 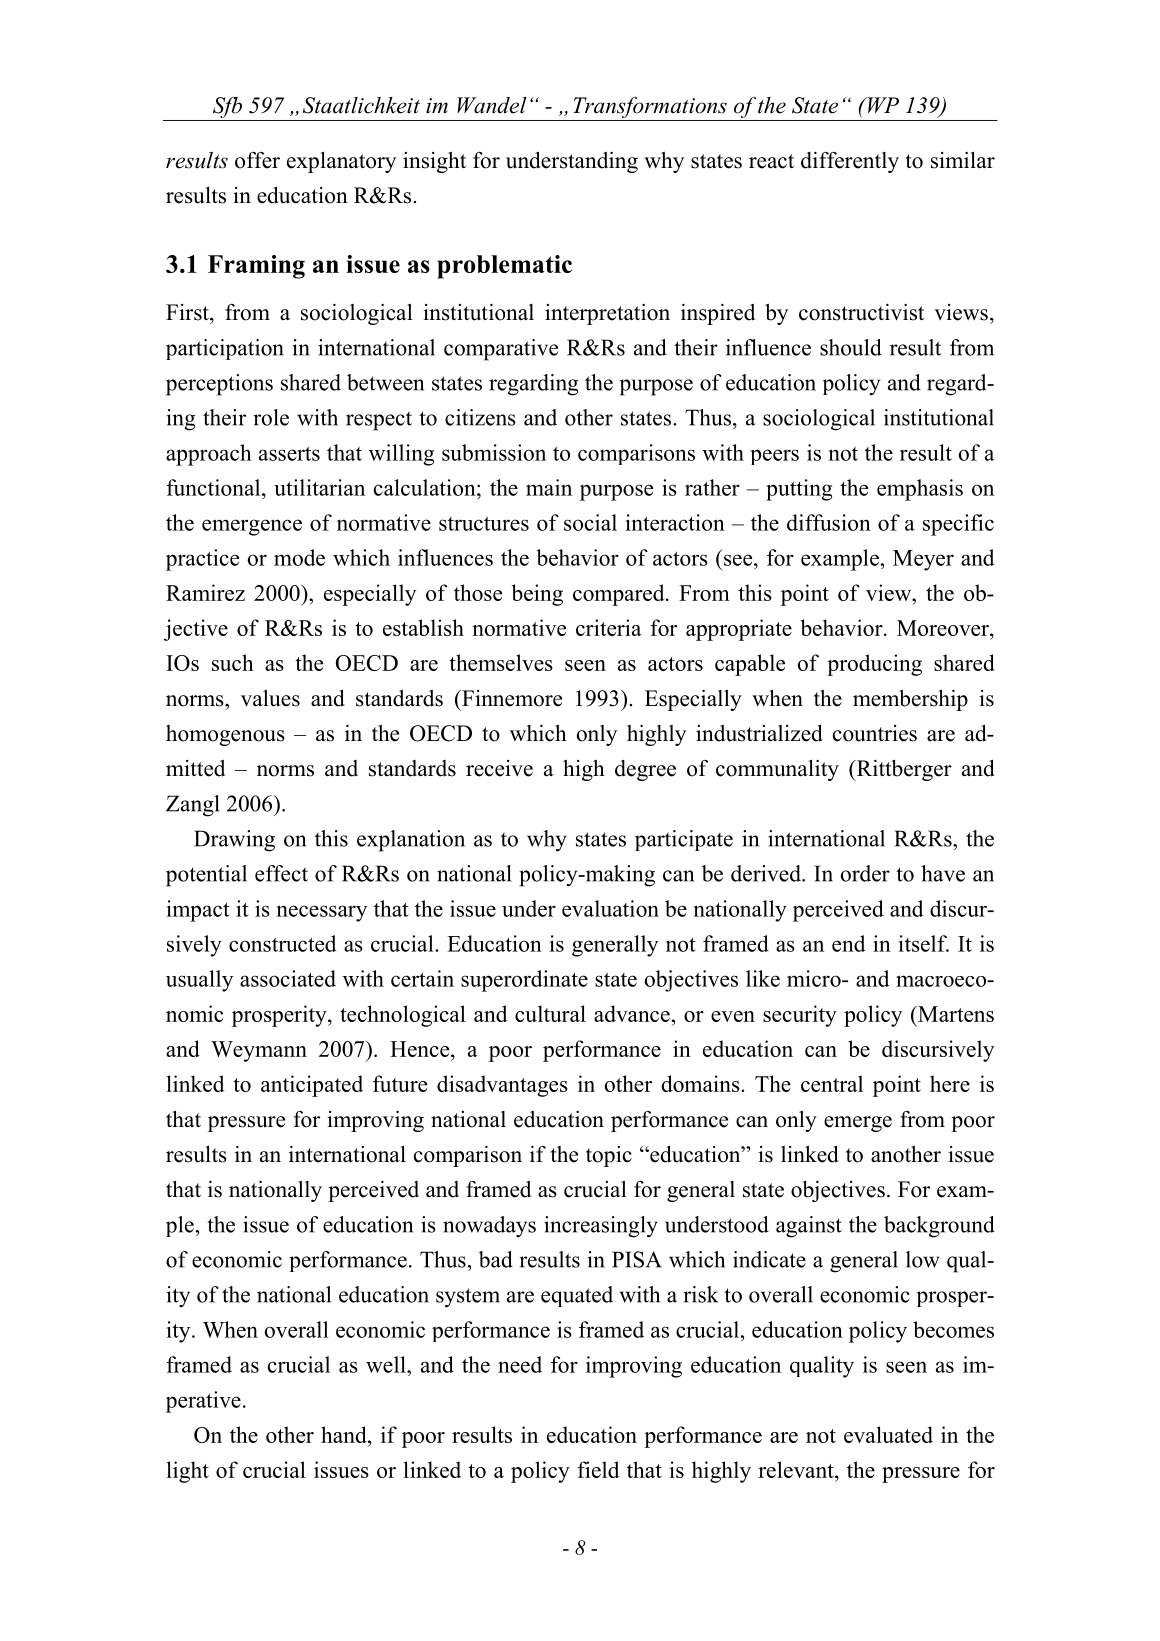 I want to click on cultural, so click(x=550, y=1013).
